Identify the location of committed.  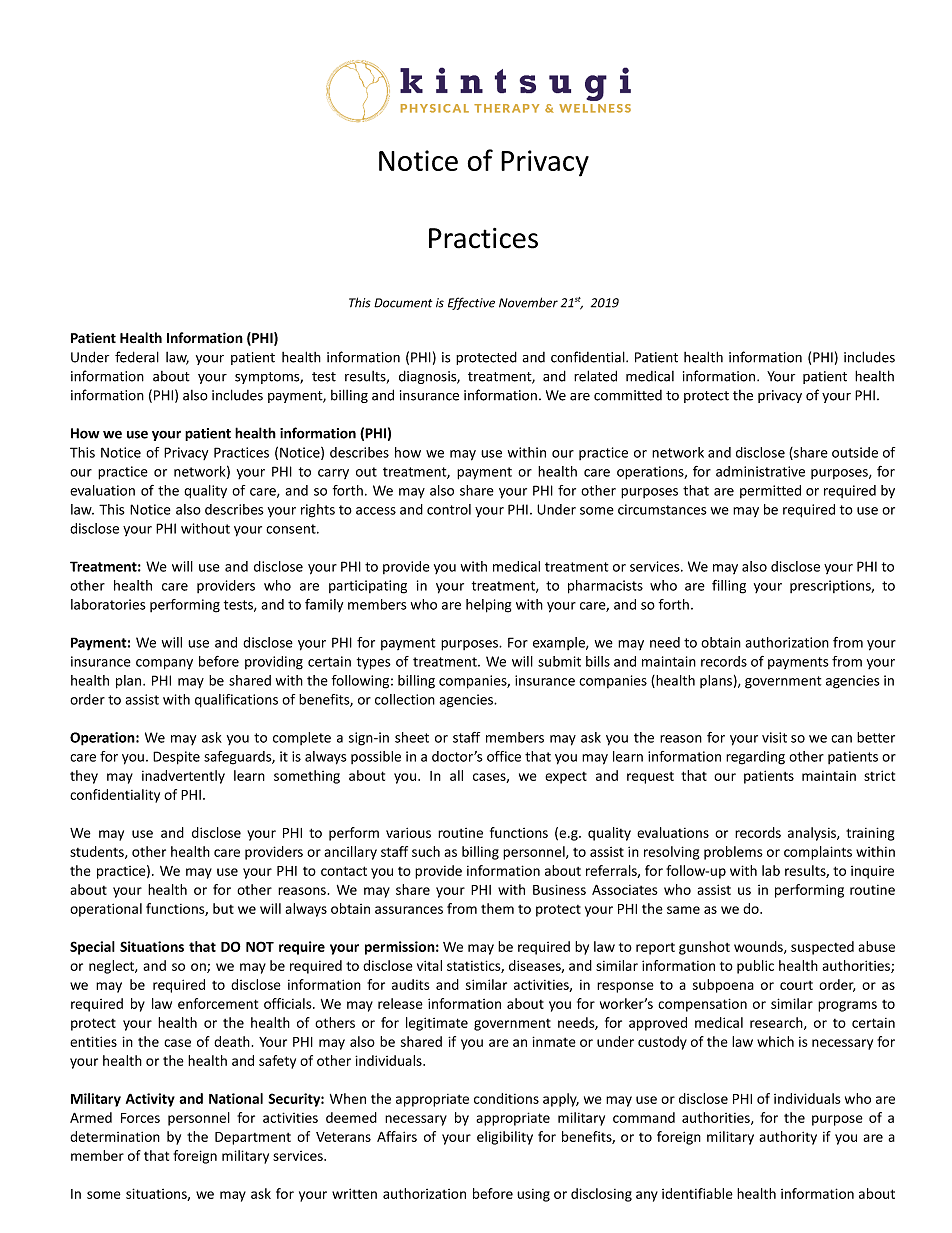
(628, 395).
